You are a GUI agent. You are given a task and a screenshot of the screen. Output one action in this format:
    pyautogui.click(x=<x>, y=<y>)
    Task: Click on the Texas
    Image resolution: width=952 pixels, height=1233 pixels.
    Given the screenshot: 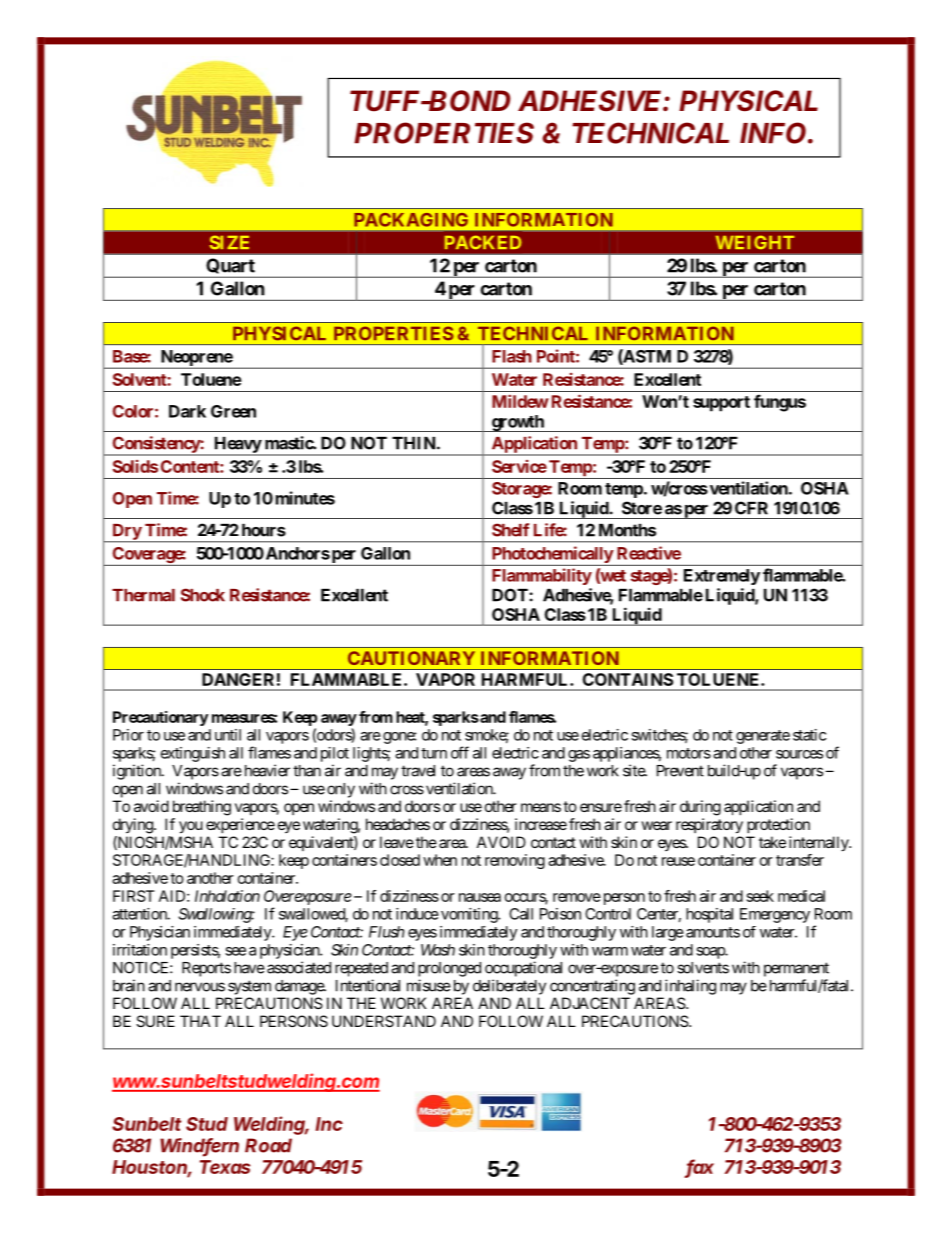 What is the action you would take?
    pyautogui.click(x=225, y=1167)
